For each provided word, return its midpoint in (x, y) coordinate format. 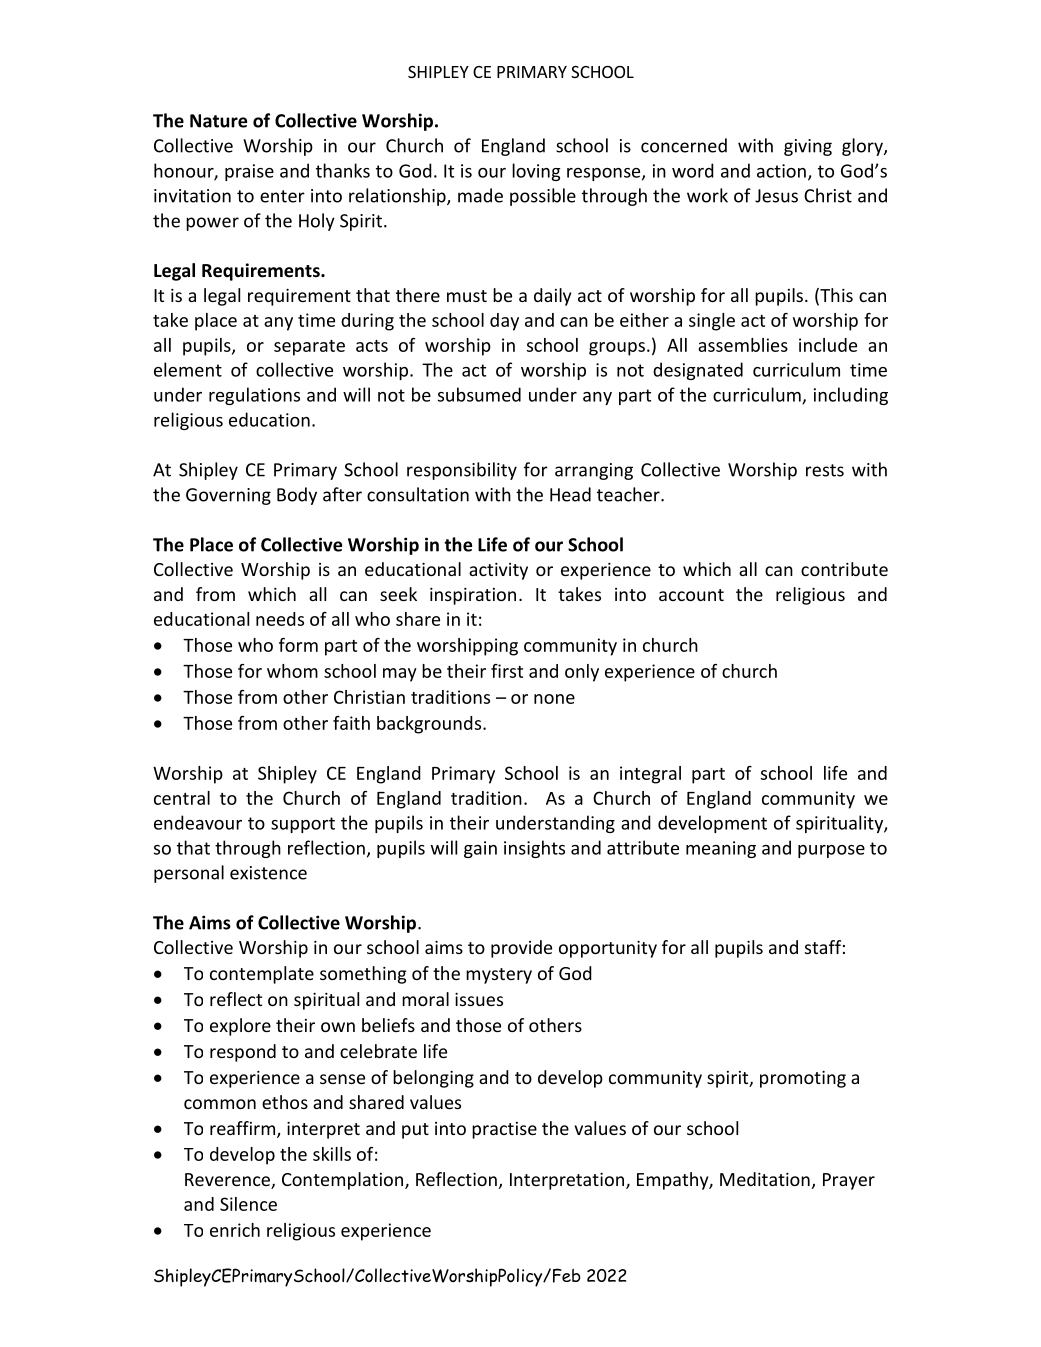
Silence (248, 1204)
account (691, 595)
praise (249, 172)
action (781, 171)
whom (292, 671)
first (507, 671)
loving (536, 172)
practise (504, 1130)
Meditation (765, 1179)
